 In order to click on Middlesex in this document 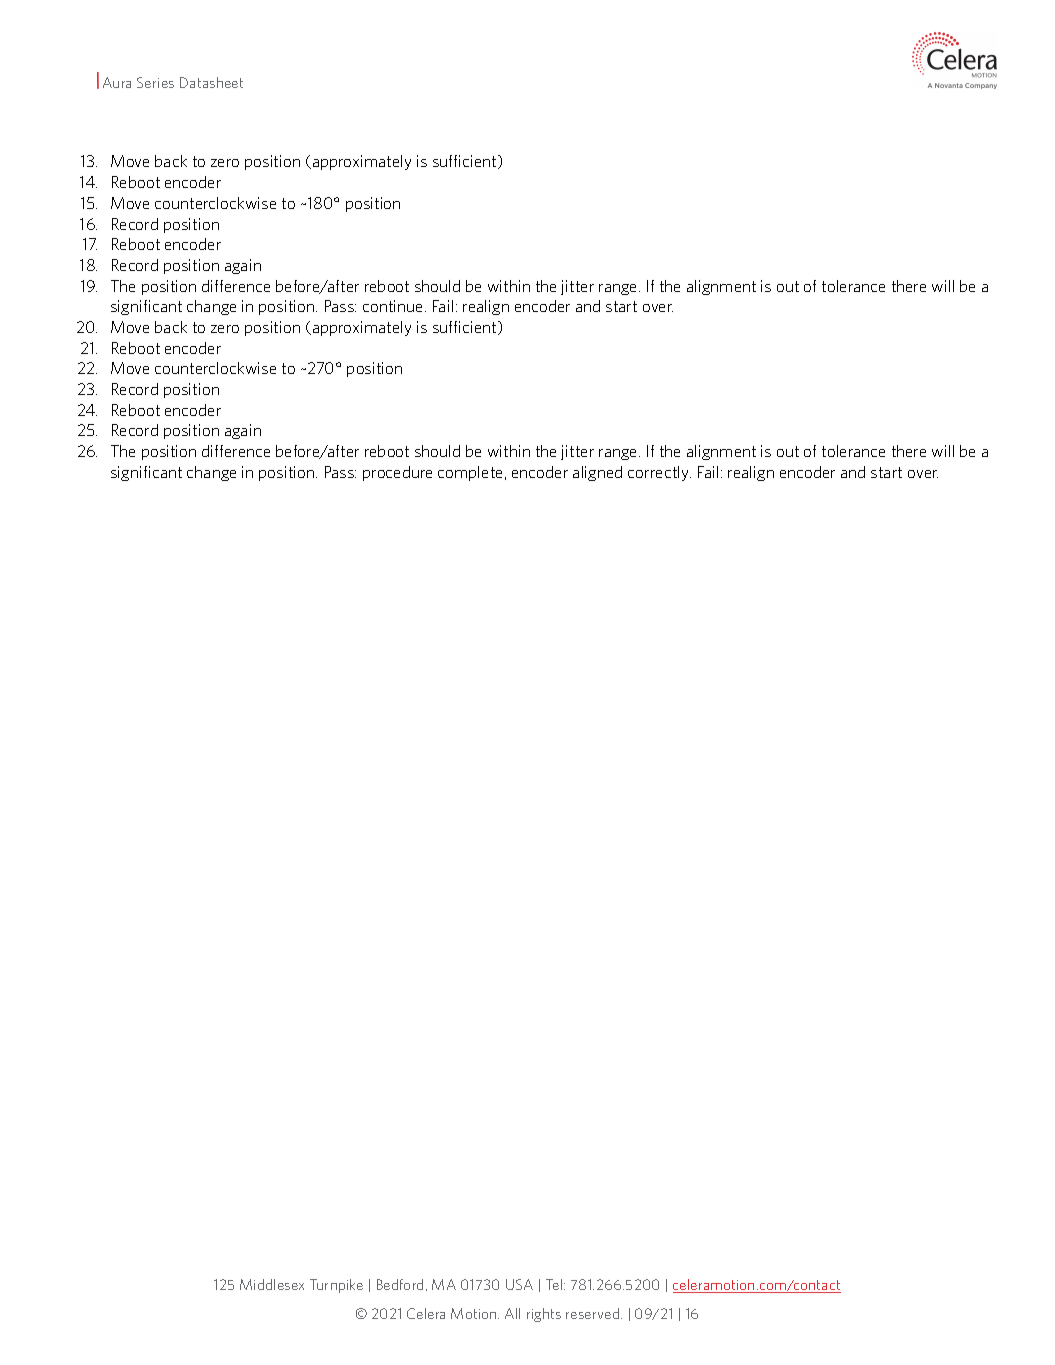, I will do `click(272, 1284)`.
